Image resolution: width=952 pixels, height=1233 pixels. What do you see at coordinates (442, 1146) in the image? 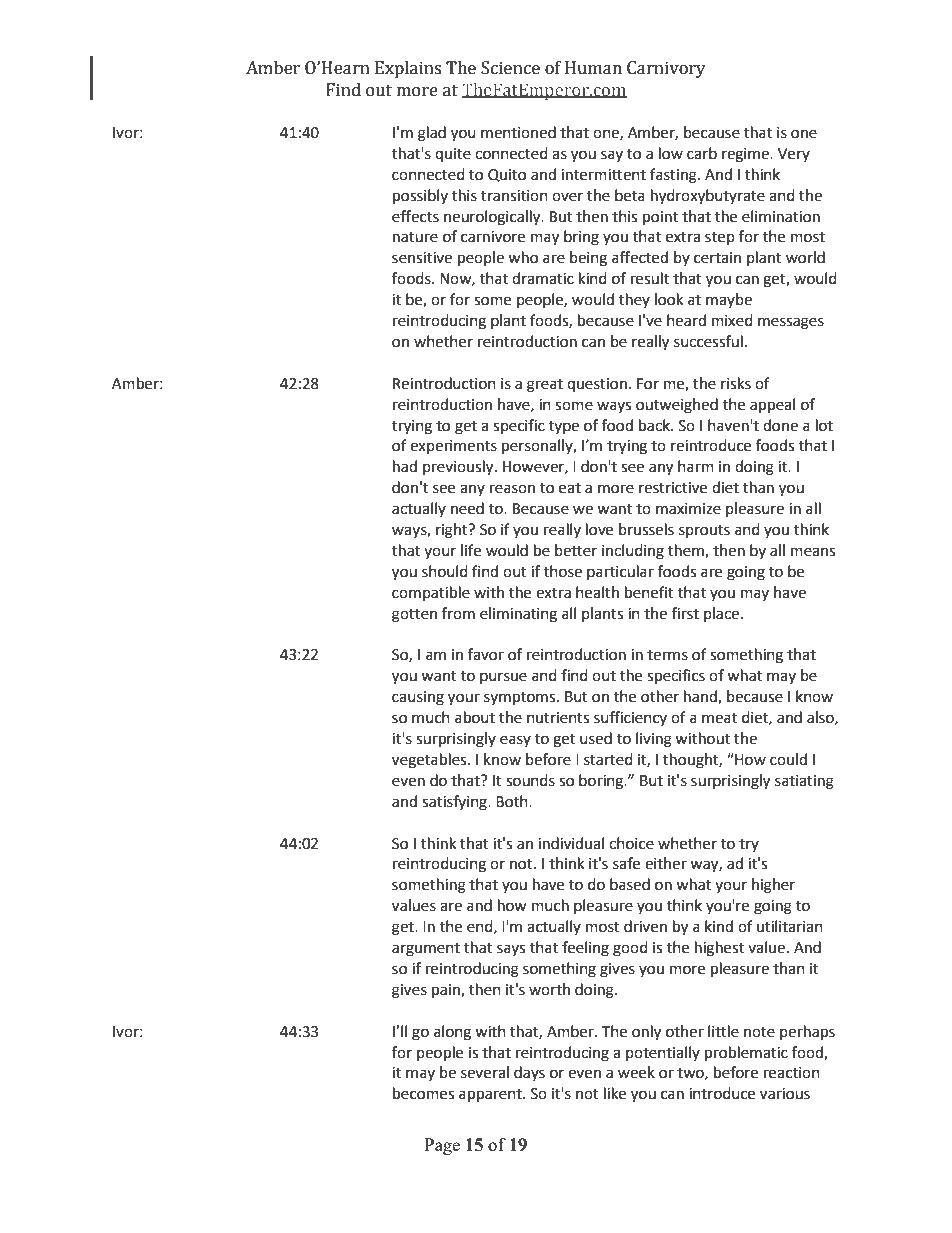
I see `Page` at bounding box center [442, 1146].
